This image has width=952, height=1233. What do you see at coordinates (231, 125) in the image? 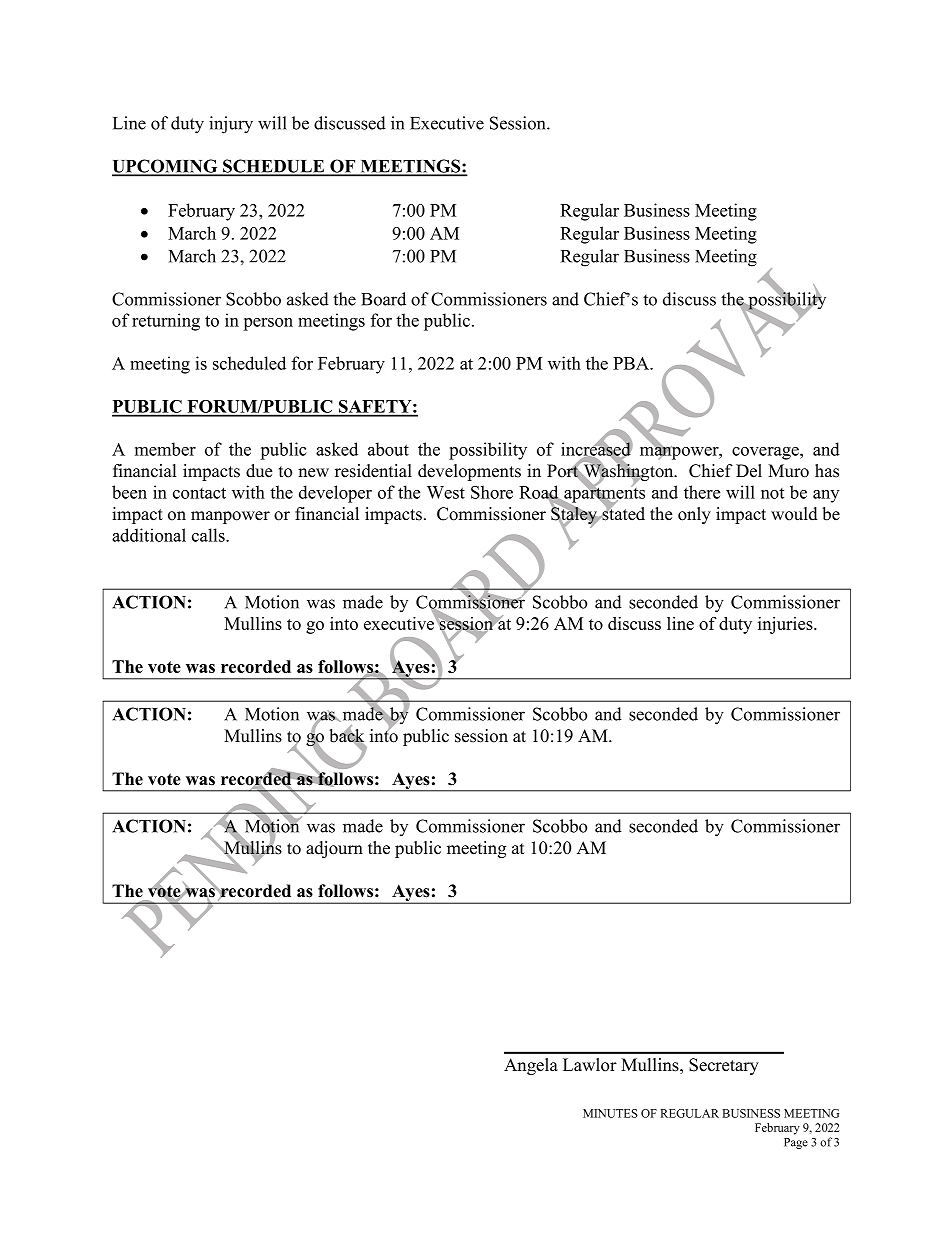
I see `injury` at bounding box center [231, 125].
